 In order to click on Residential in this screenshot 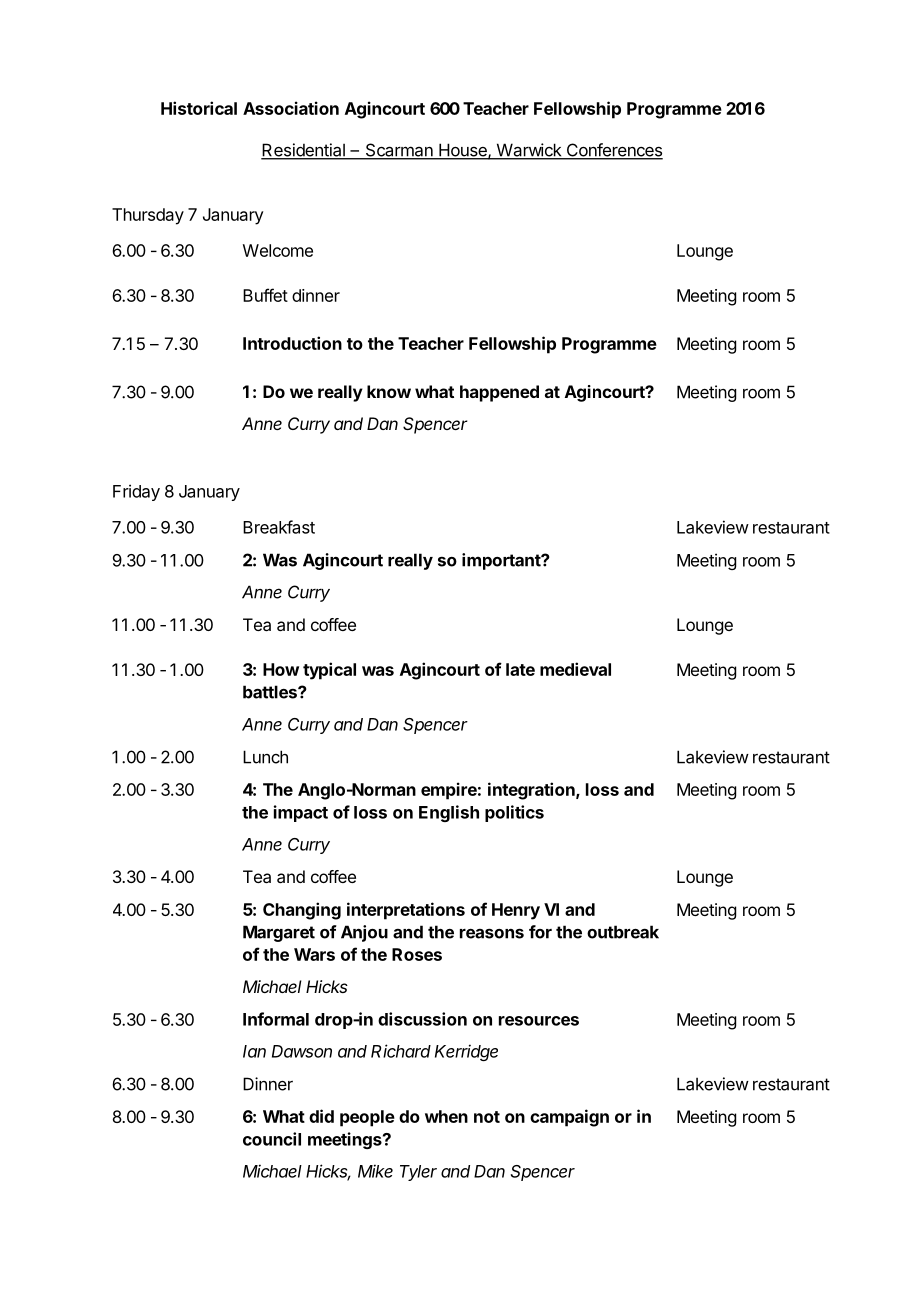, I will do `click(304, 151)`.
